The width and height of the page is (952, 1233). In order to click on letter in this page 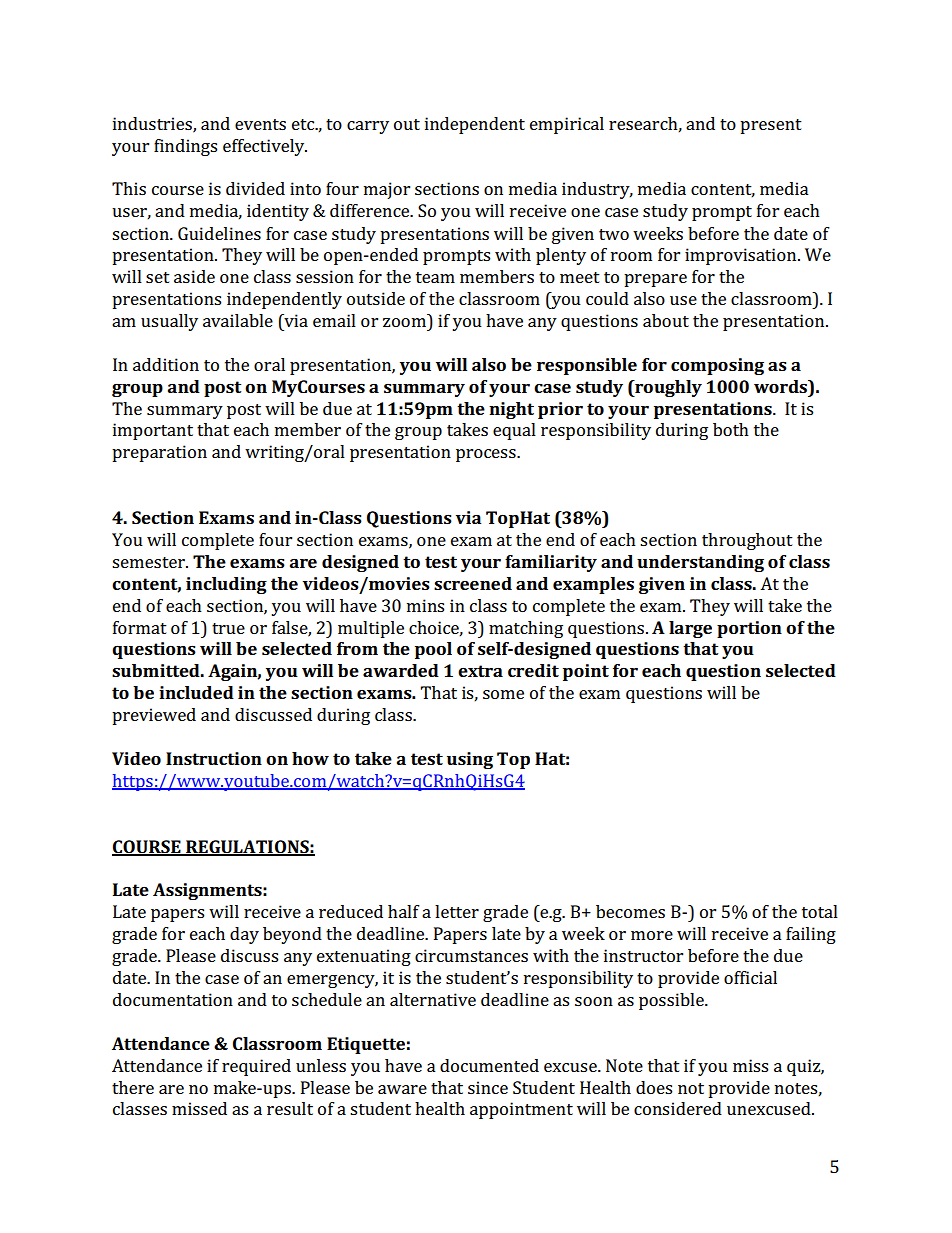, I will do `click(457, 911)`.
